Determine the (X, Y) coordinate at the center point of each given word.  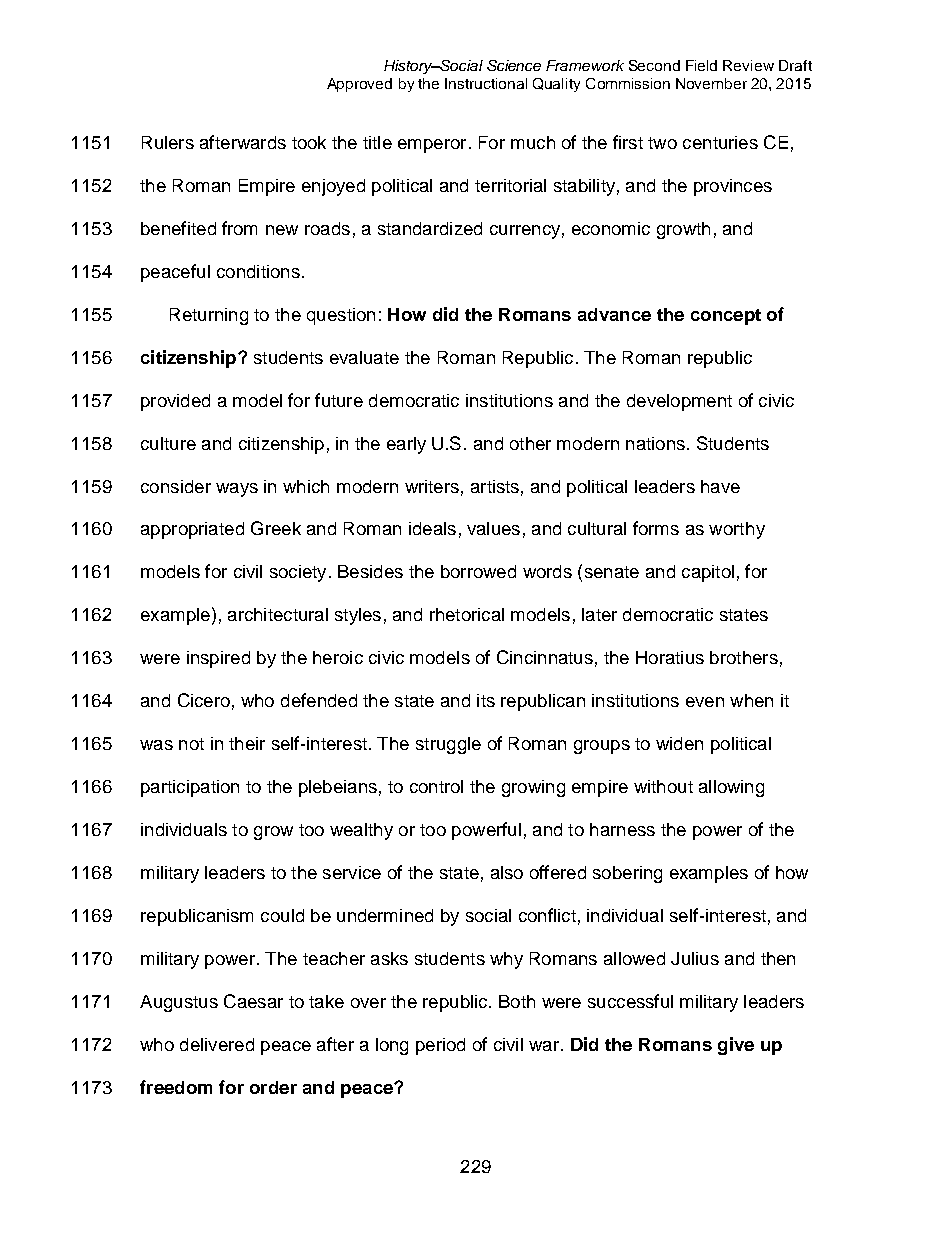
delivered (217, 1044)
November (711, 83)
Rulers (168, 142)
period (440, 1046)
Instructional (486, 83)
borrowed (478, 571)
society (298, 573)
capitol (708, 573)
